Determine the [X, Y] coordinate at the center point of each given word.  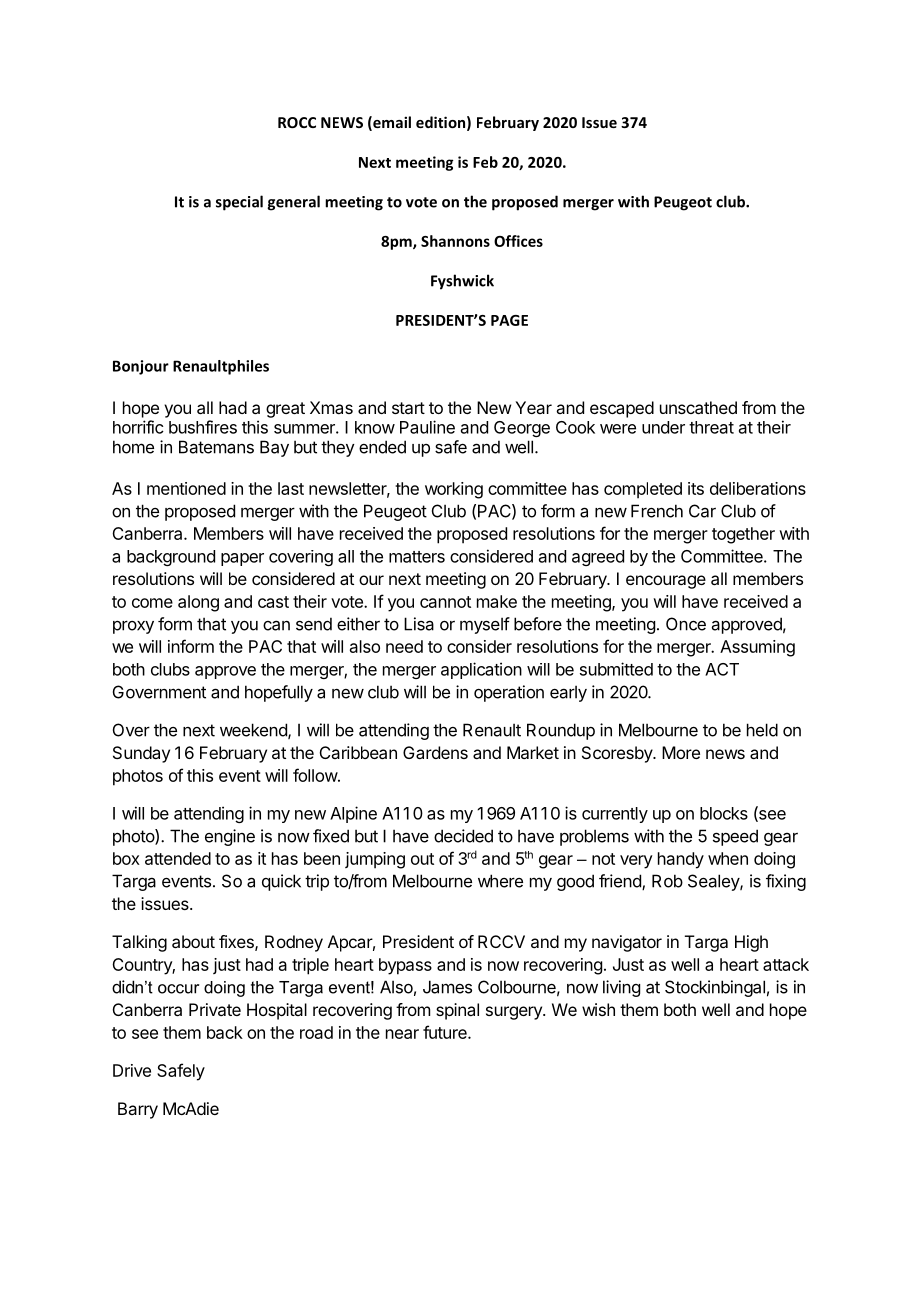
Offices [518, 241]
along [198, 603]
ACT [722, 669]
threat [711, 427]
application [481, 670]
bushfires [203, 427]
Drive [132, 1070]
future [446, 1032]
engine [230, 837]
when [728, 858]
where [500, 881]
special [239, 203]
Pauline [427, 427]
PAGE [509, 320]
